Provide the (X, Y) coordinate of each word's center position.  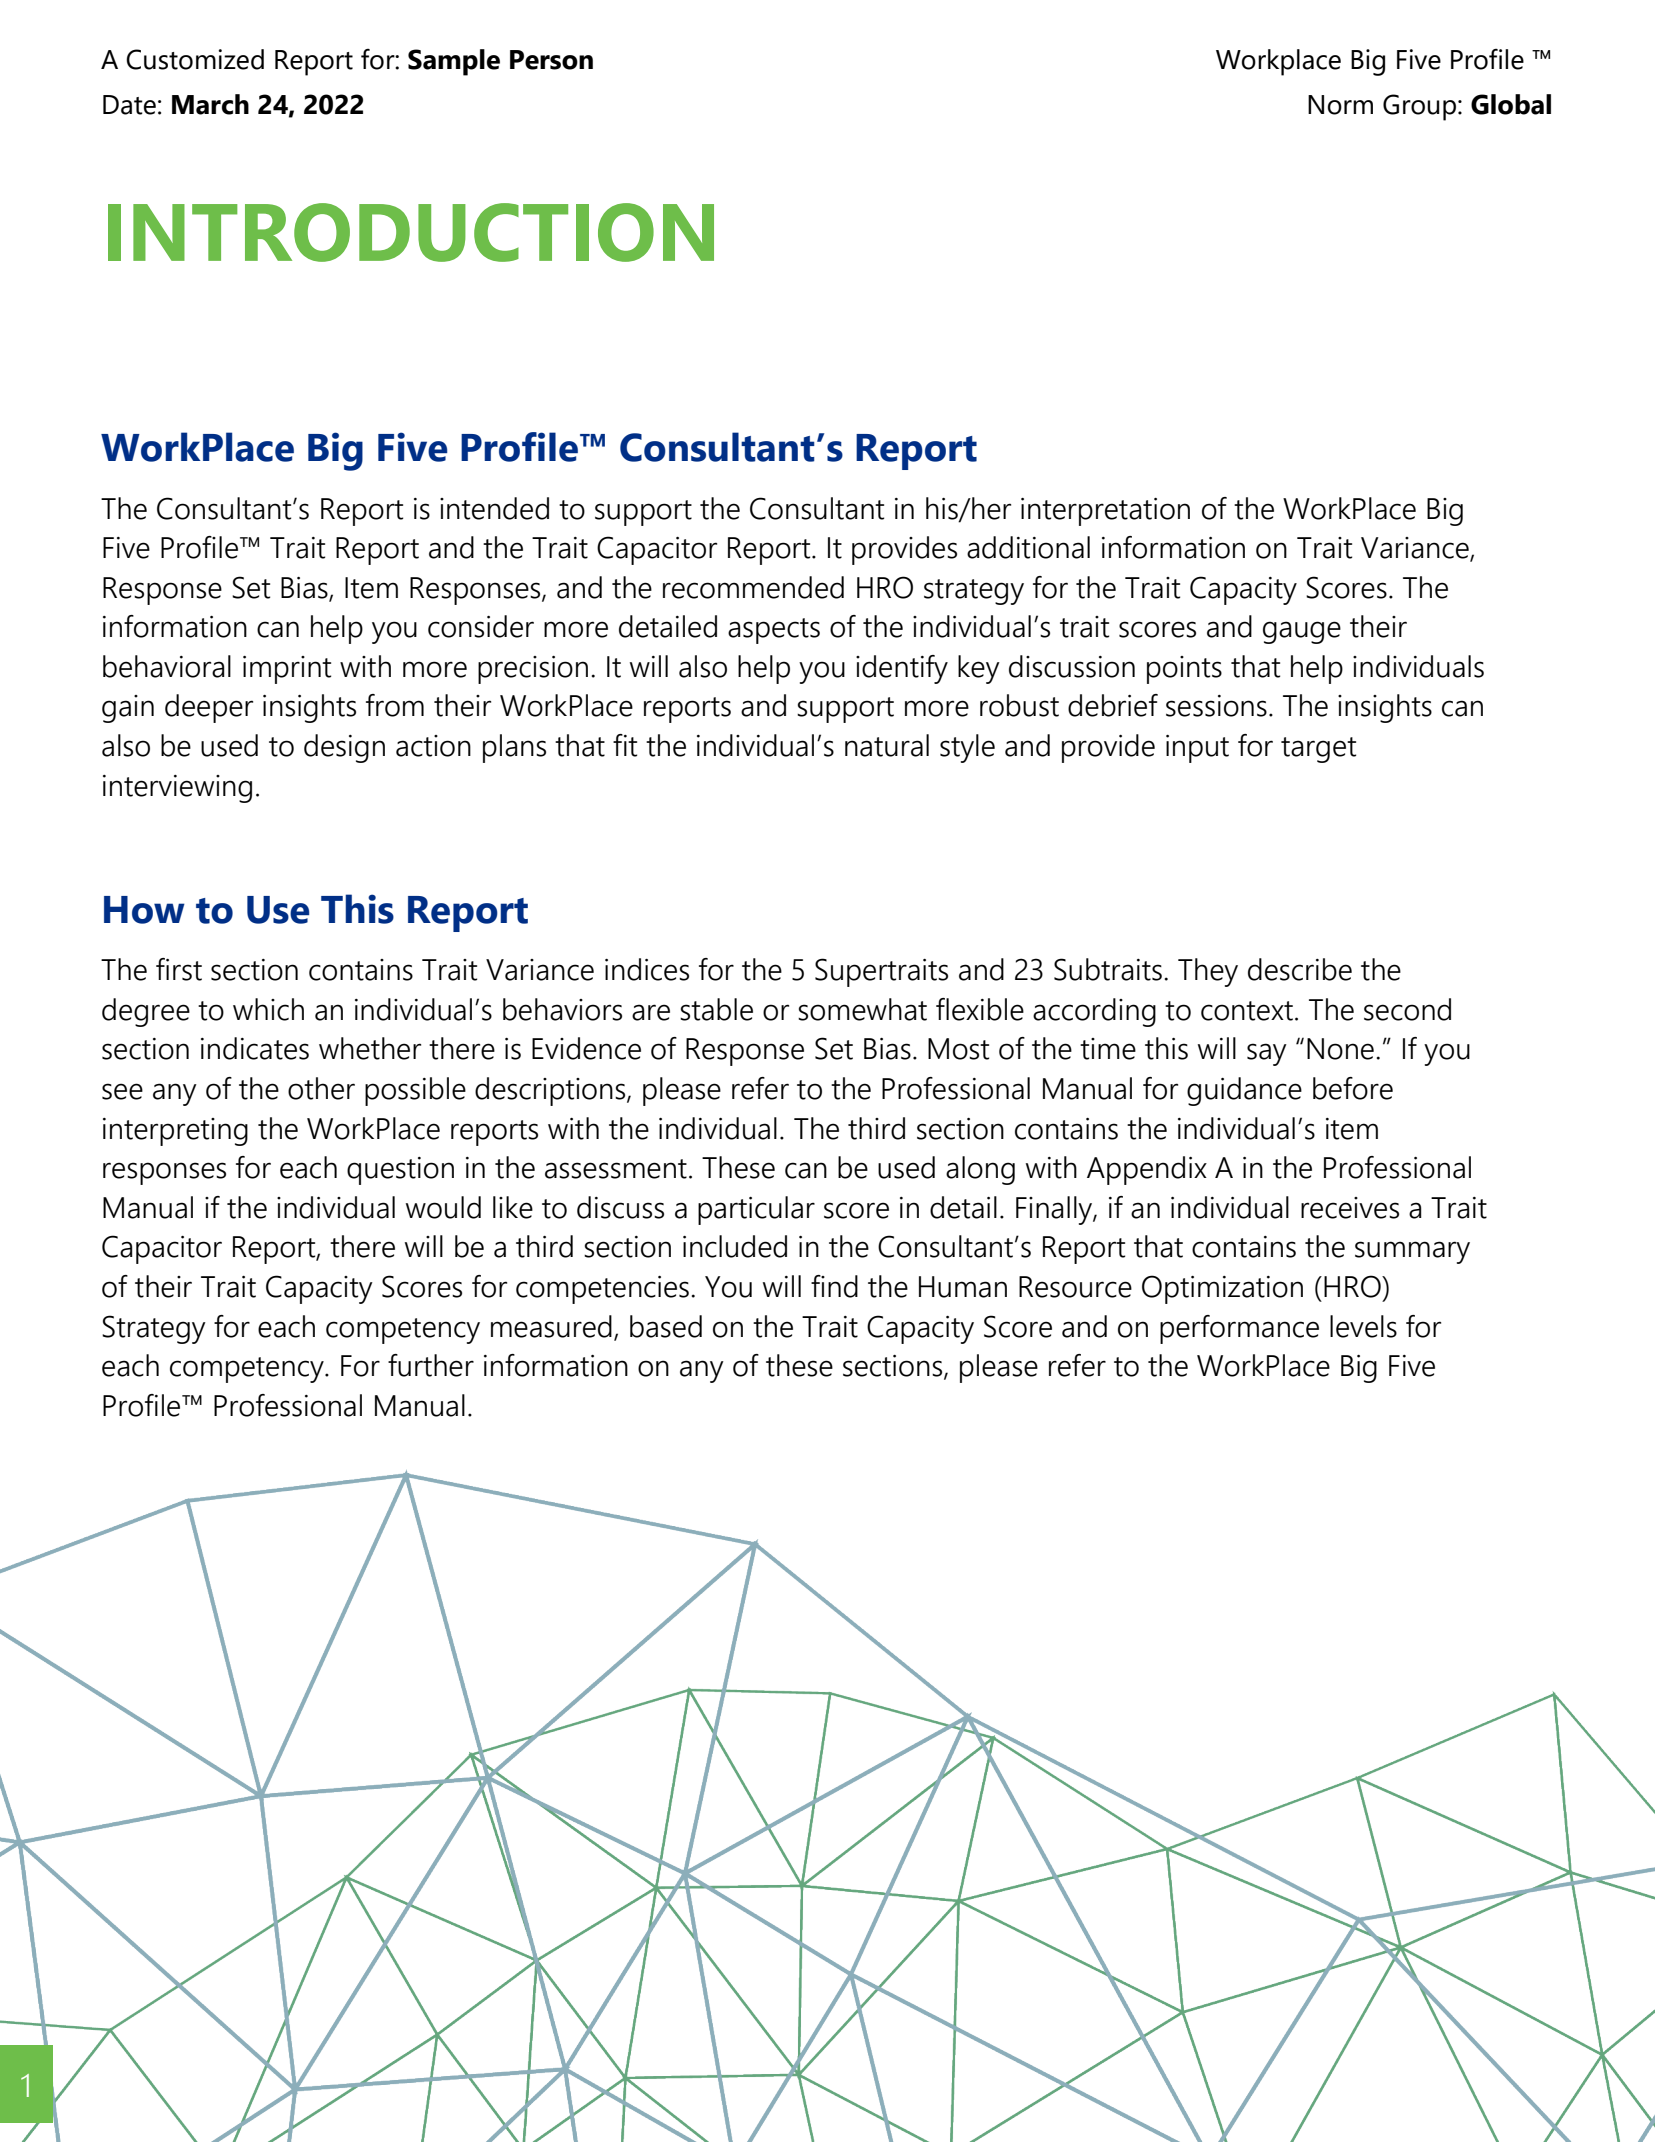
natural (887, 745)
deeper (209, 708)
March (210, 104)
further (431, 1365)
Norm (1340, 105)
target (1318, 750)
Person (551, 60)
